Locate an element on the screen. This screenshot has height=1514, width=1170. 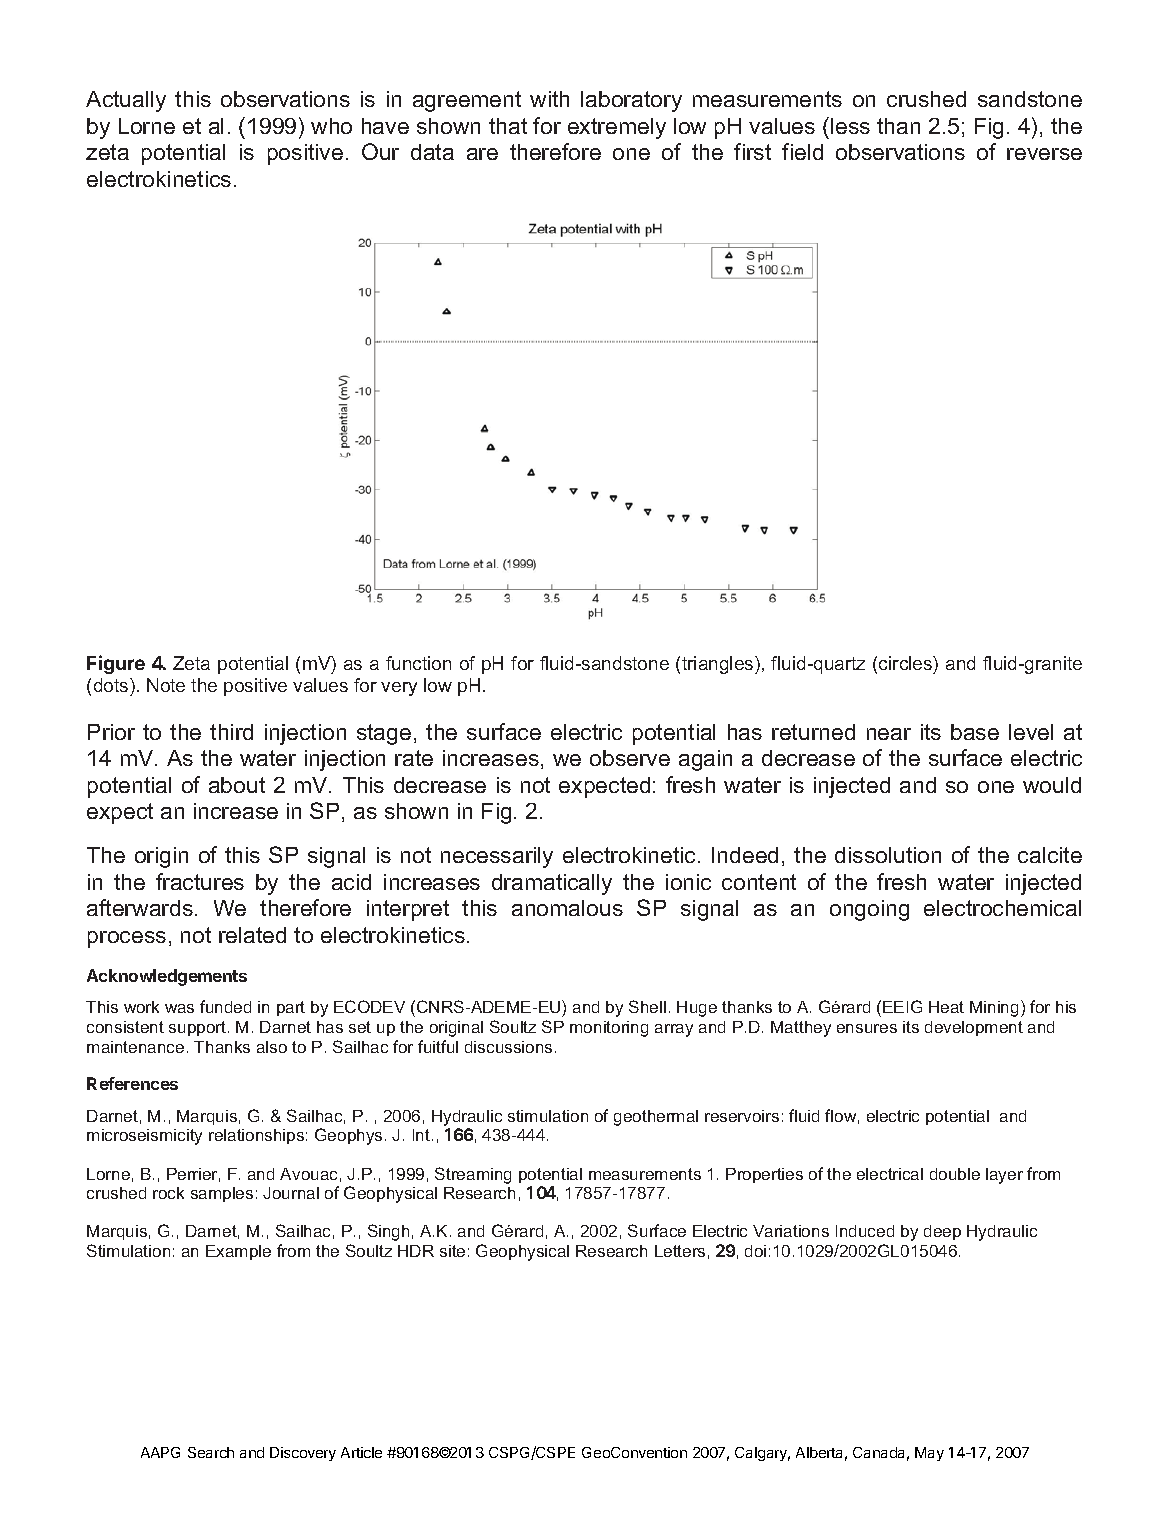
May is located at coordinates (929, 1454).
